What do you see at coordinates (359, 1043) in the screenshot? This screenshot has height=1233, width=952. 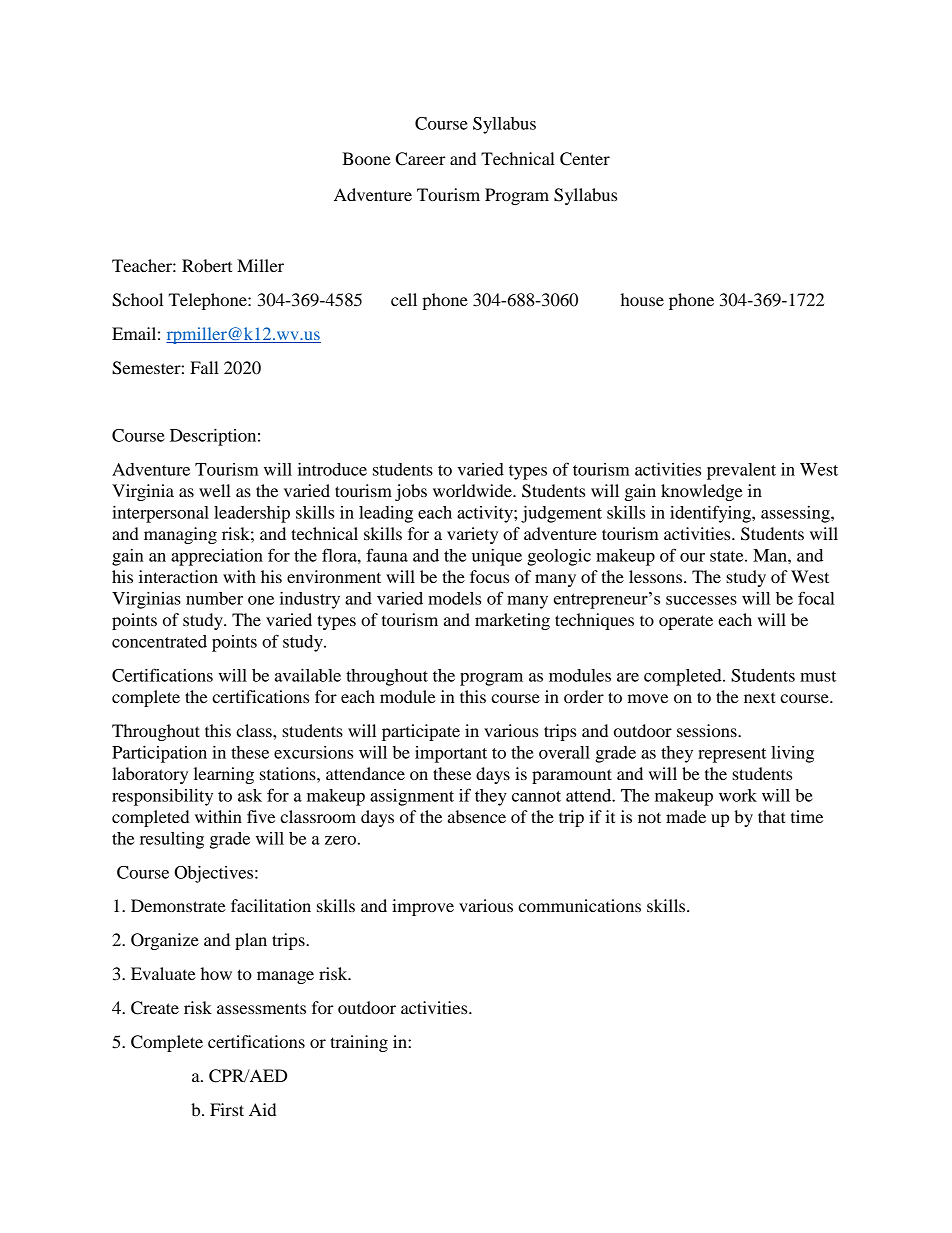 I see `training` at bounding box center [359, 1043].
